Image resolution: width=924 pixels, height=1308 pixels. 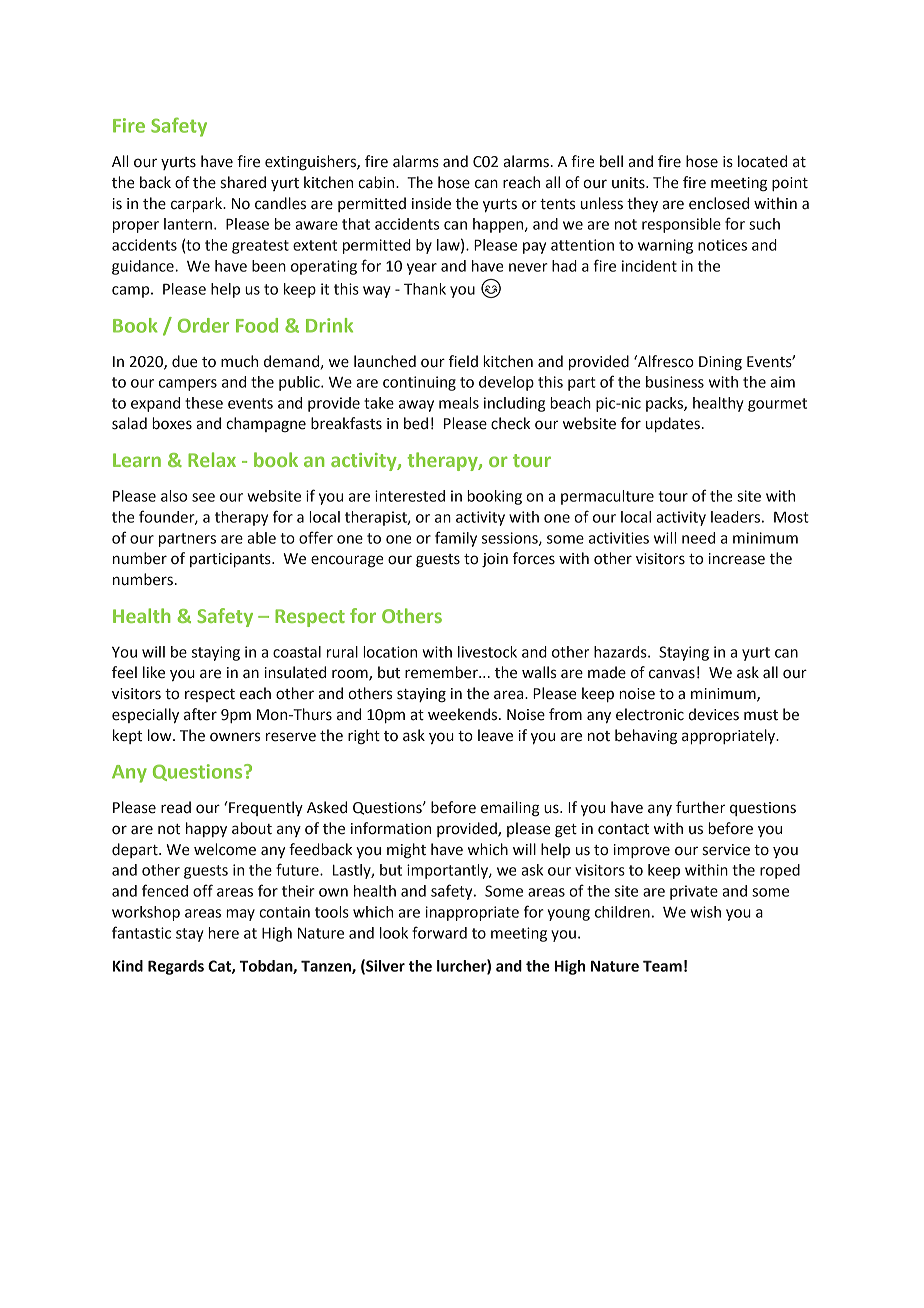 I want to click on devices, so click(x=714, y=714).
